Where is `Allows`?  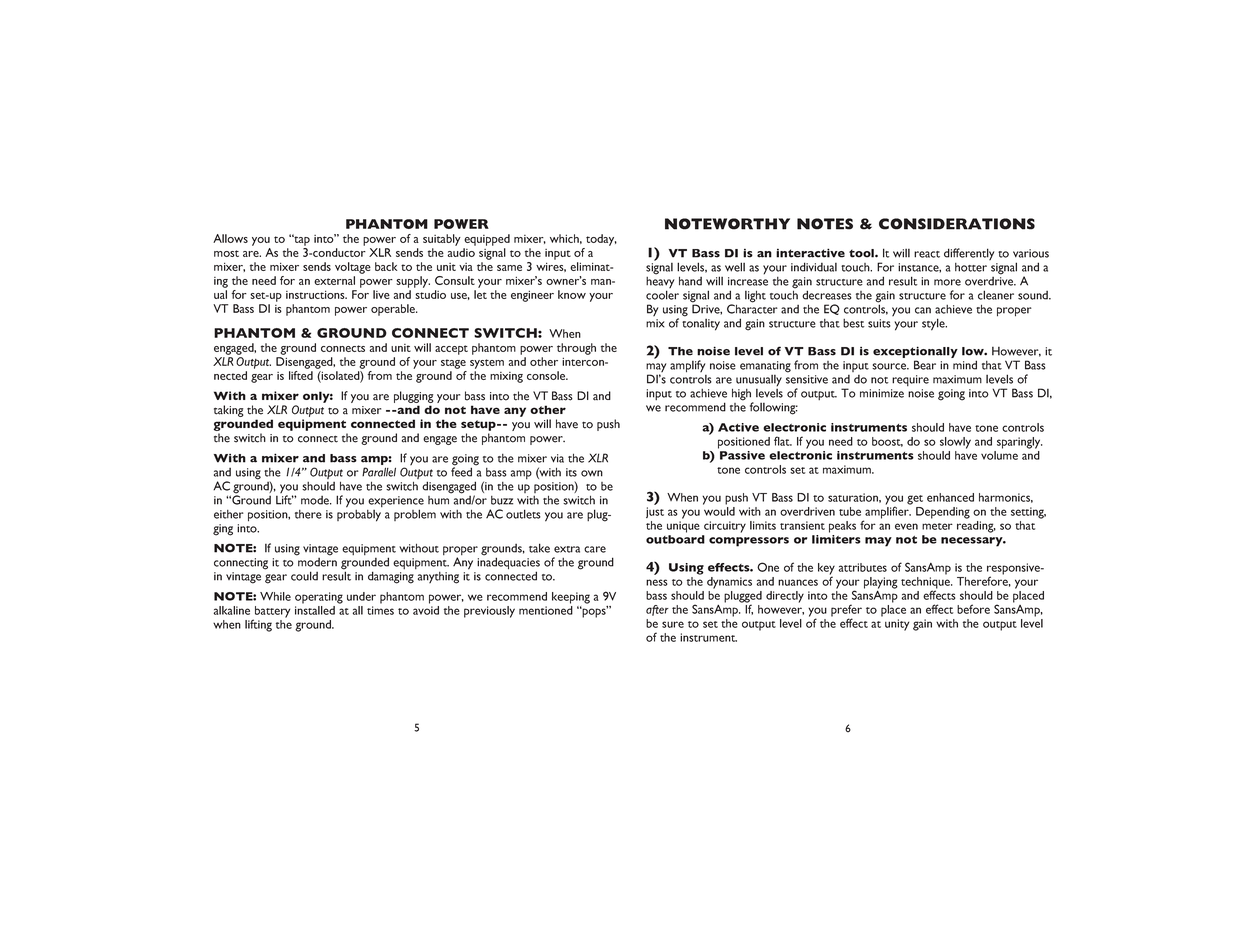 Allows is located at coordinates (230, 238).
